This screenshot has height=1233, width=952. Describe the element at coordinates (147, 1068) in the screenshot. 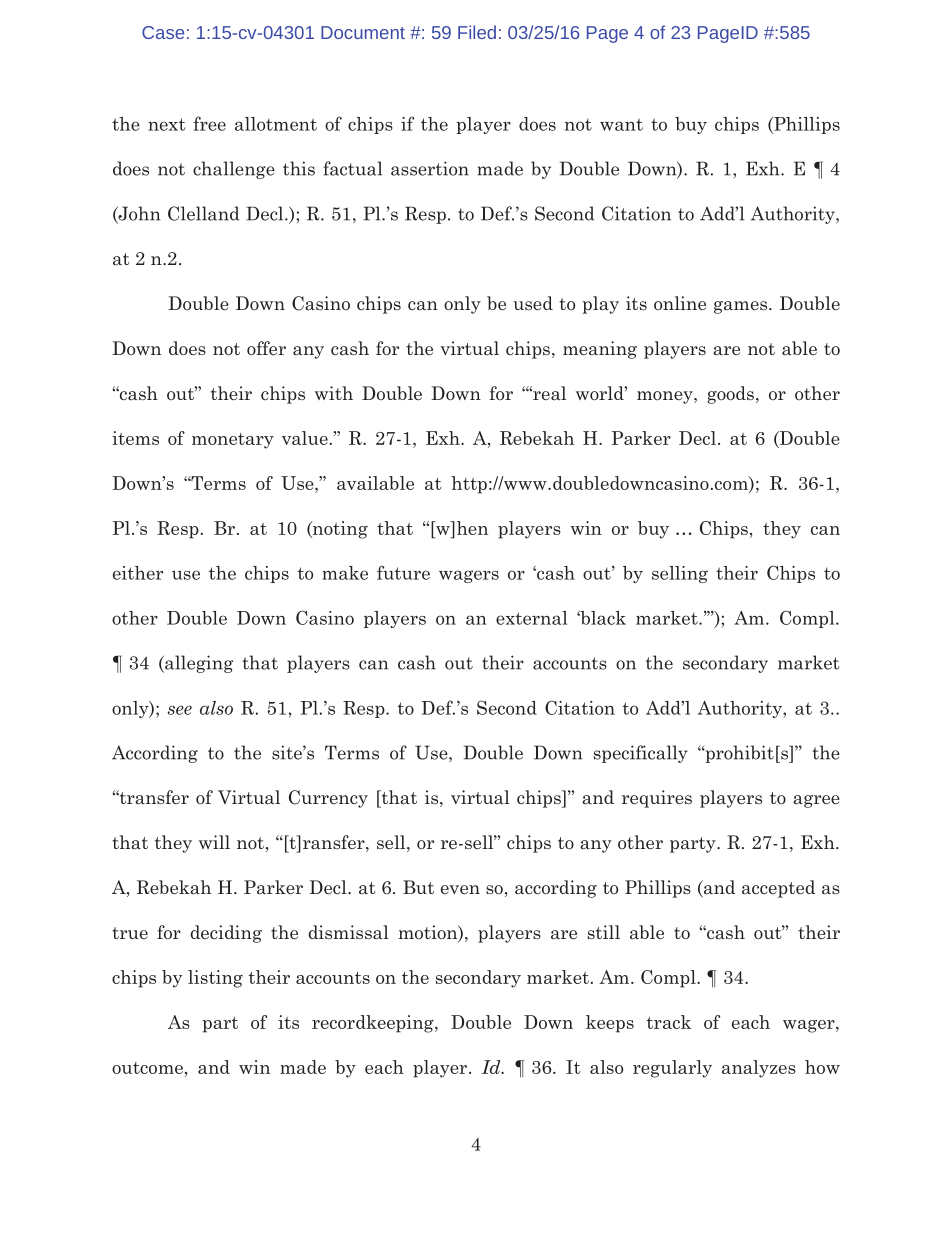

I see `outcome` at that location.
